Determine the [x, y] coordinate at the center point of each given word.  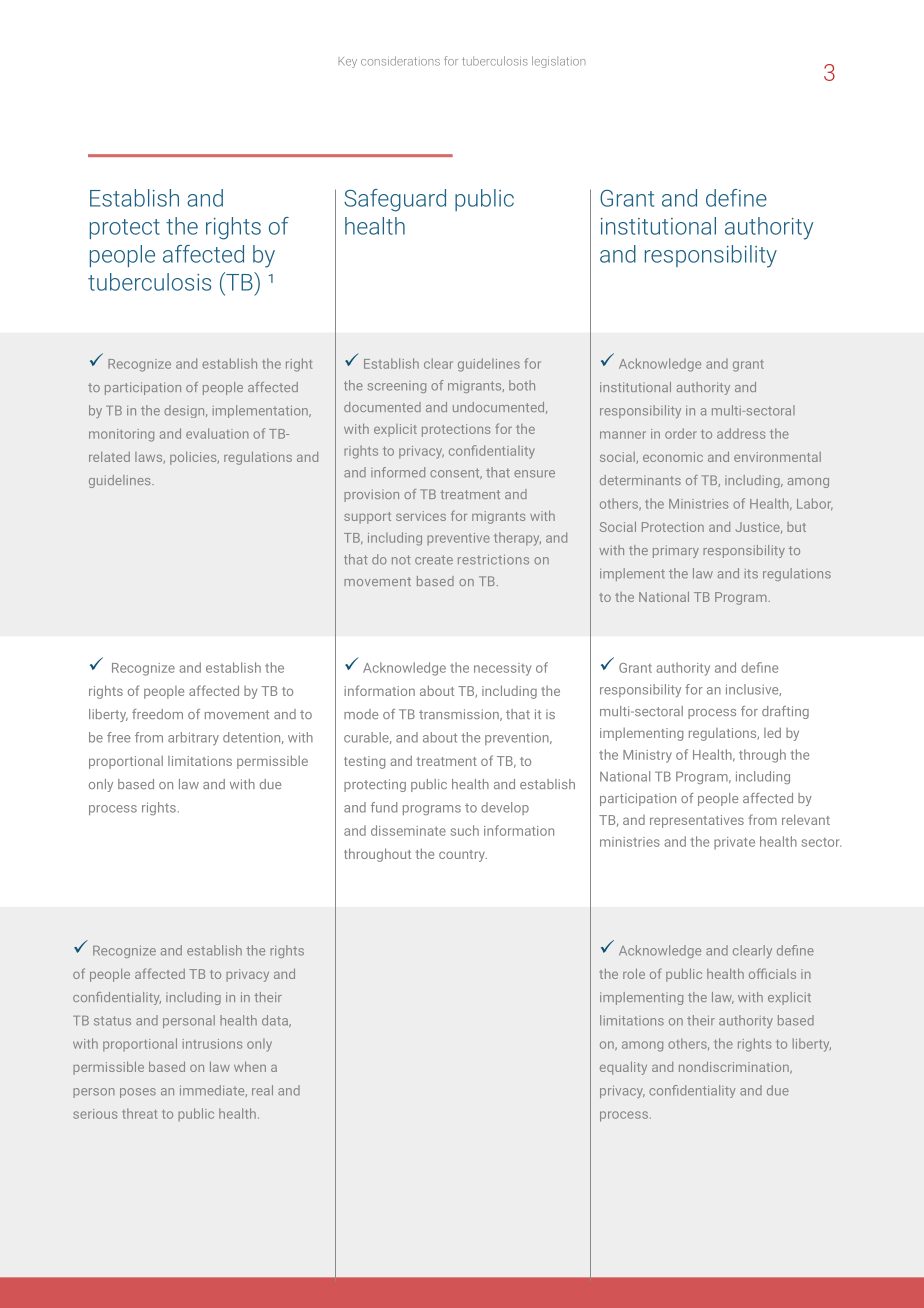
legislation [558, 62]
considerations [400, 61]
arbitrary [193, 739]
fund [384, 807]
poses [138, 1093]
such [465, 830]
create [434, 560]
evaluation [217, 433]
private [734, 843]
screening [397, 387]
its [751, 574]
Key [348, 62]
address [741, 433]
